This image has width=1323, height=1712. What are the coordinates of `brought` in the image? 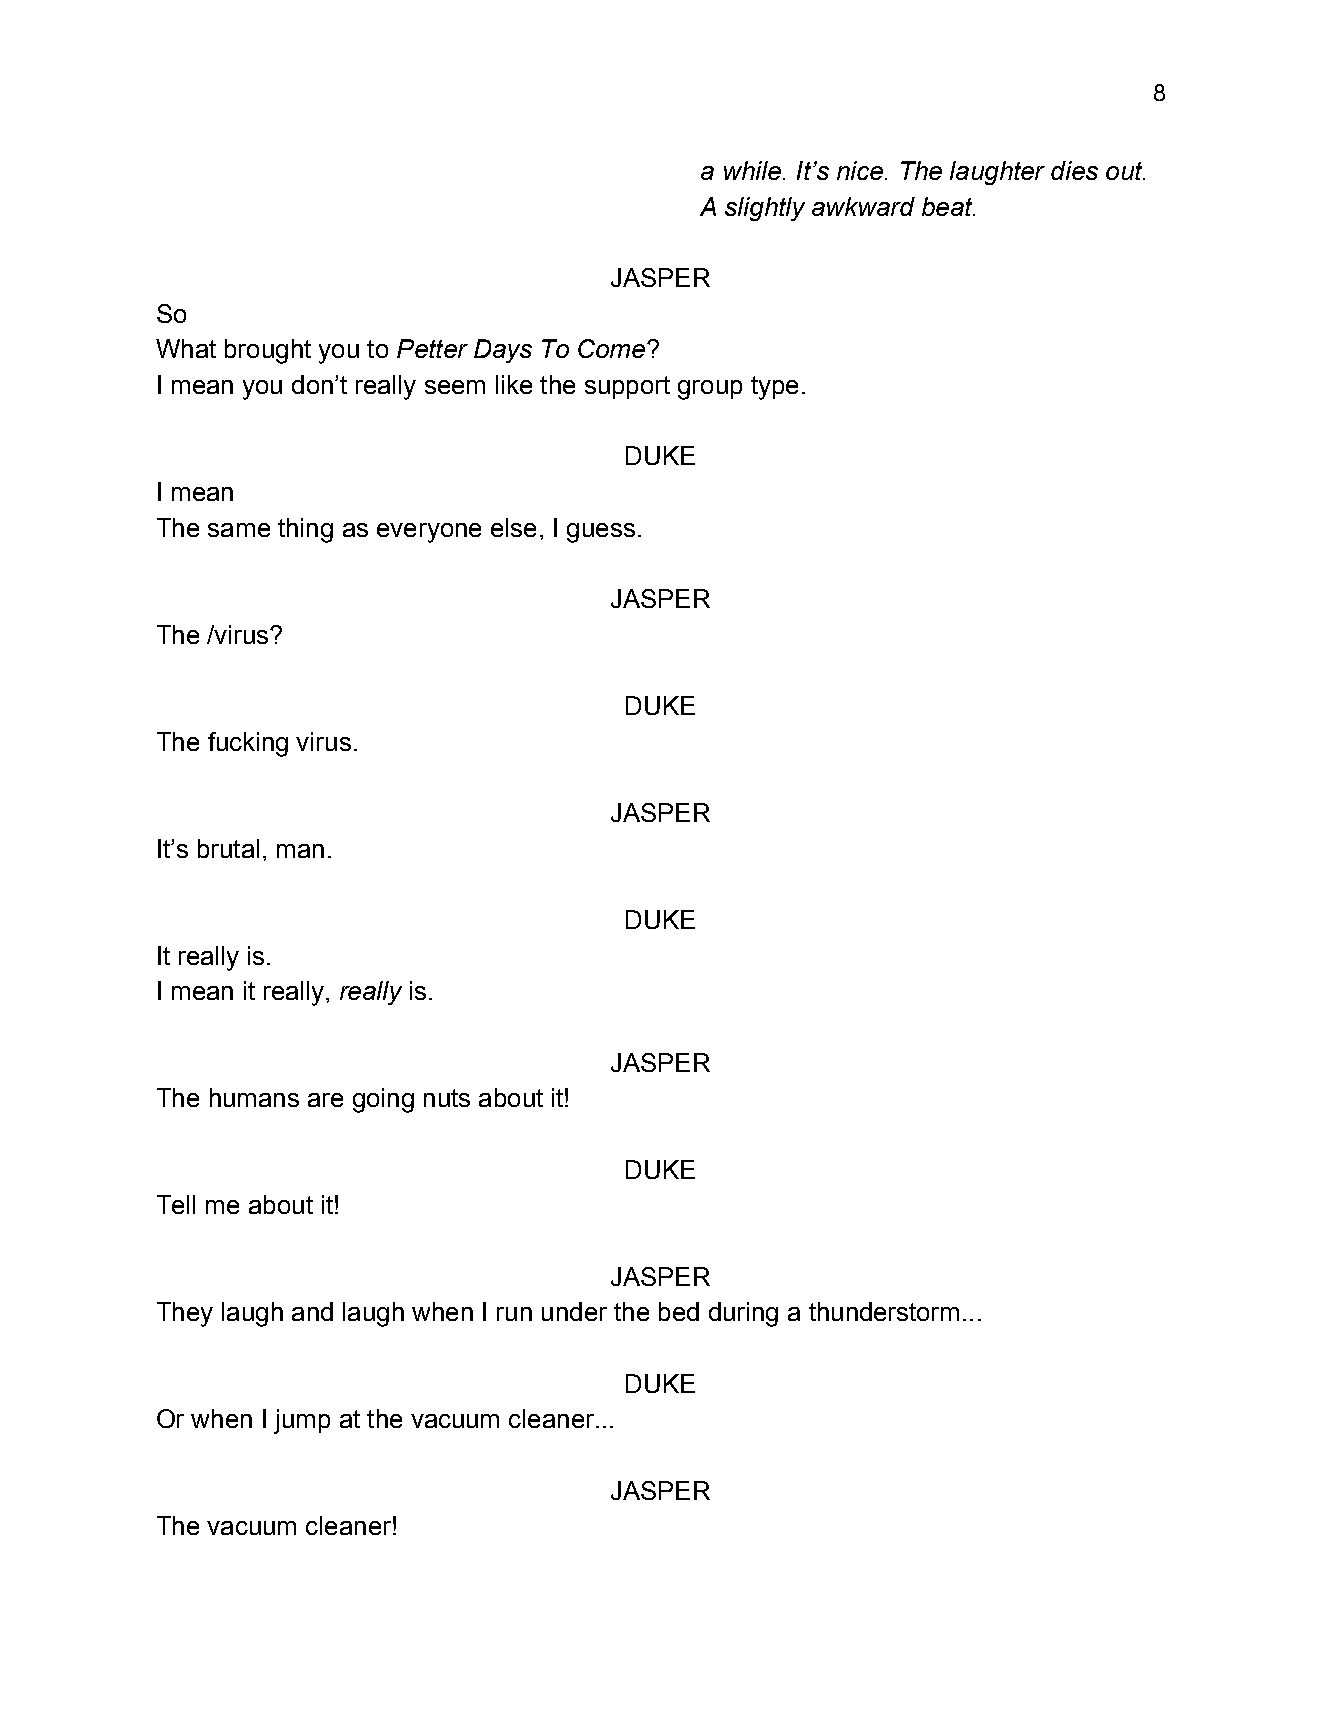 It's located at (268, 351).
